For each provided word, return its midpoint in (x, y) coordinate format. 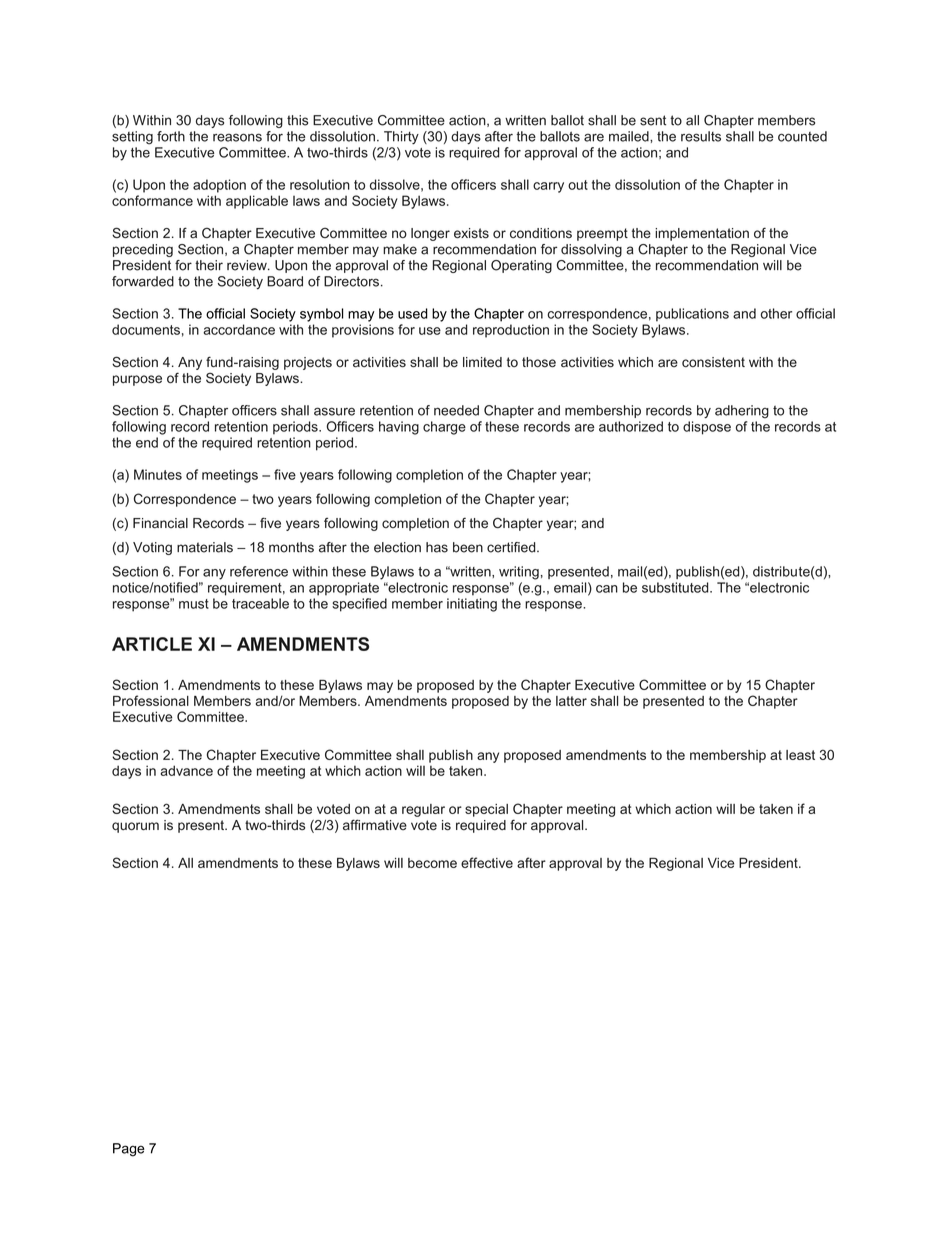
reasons (237, 137)
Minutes (158, 474)
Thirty (401, 137)
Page (129, 1150)
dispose (707, 428)
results (701, 136)
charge (444, 428)
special (486, 810)
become (432, 863)
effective (487, 862)
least (800, 755)
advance (186, 770)
